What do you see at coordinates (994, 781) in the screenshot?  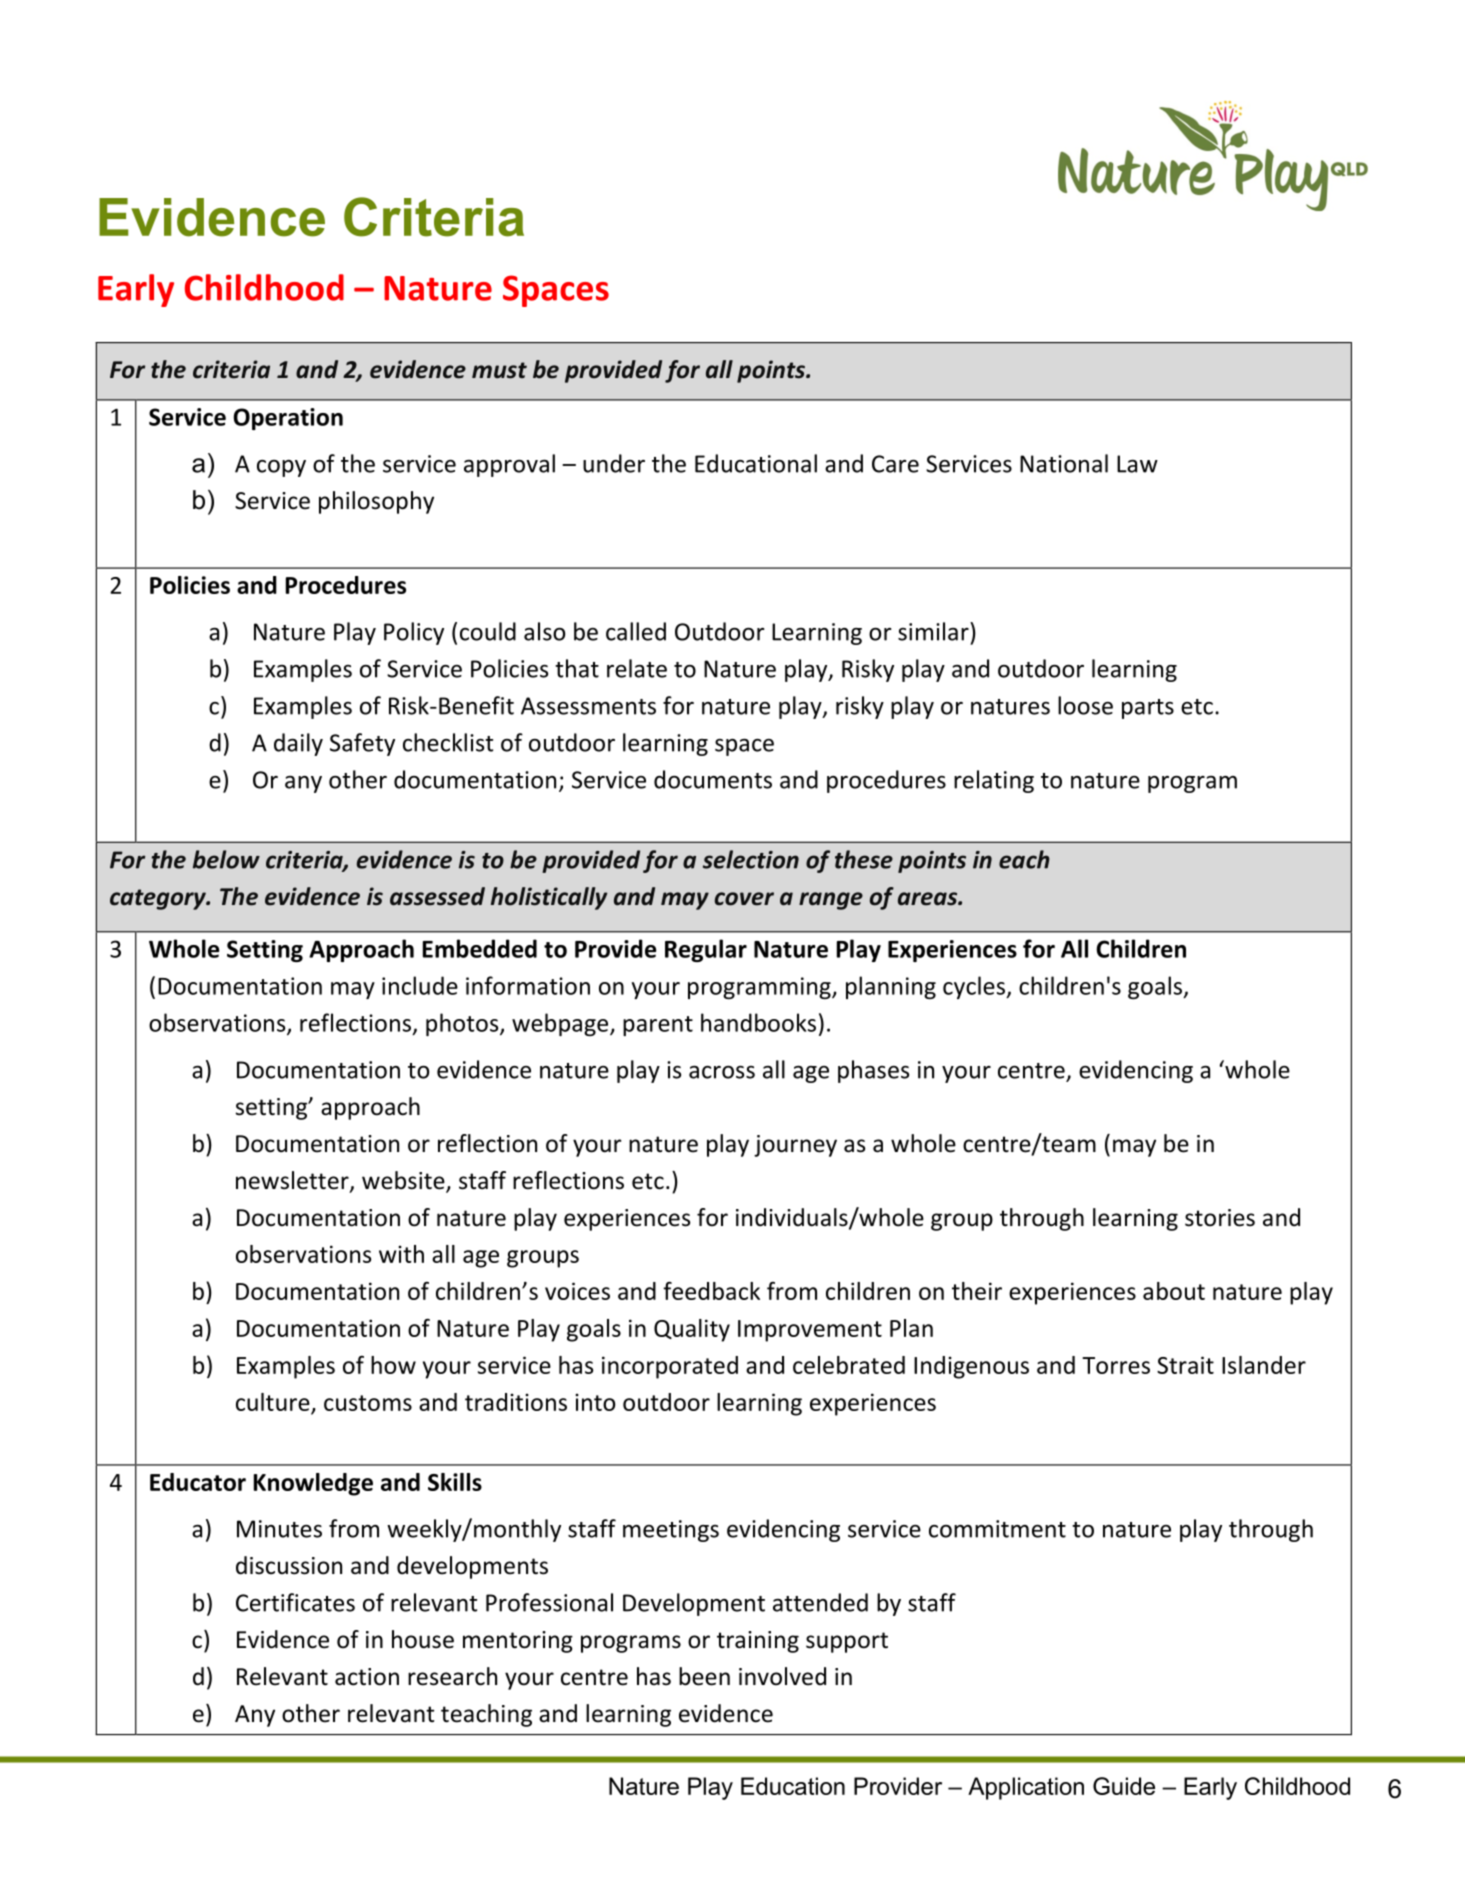 I see `relating` at bounding box center [994, 781].
